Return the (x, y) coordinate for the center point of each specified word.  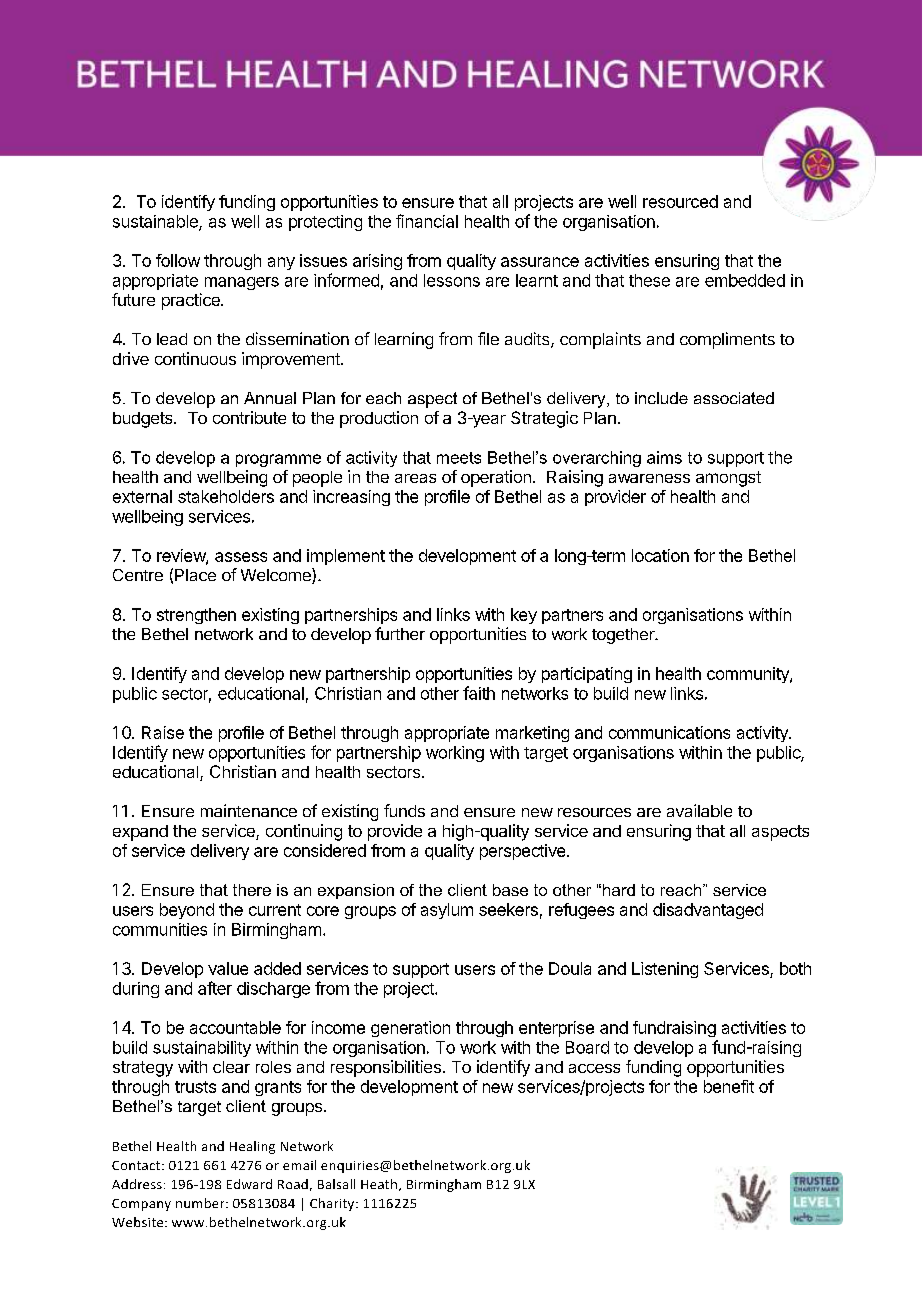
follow (178, 260)
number (201, 1203)
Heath (380, 1185)
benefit (729, 1086)
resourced (680, 201)
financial (427, 221)
